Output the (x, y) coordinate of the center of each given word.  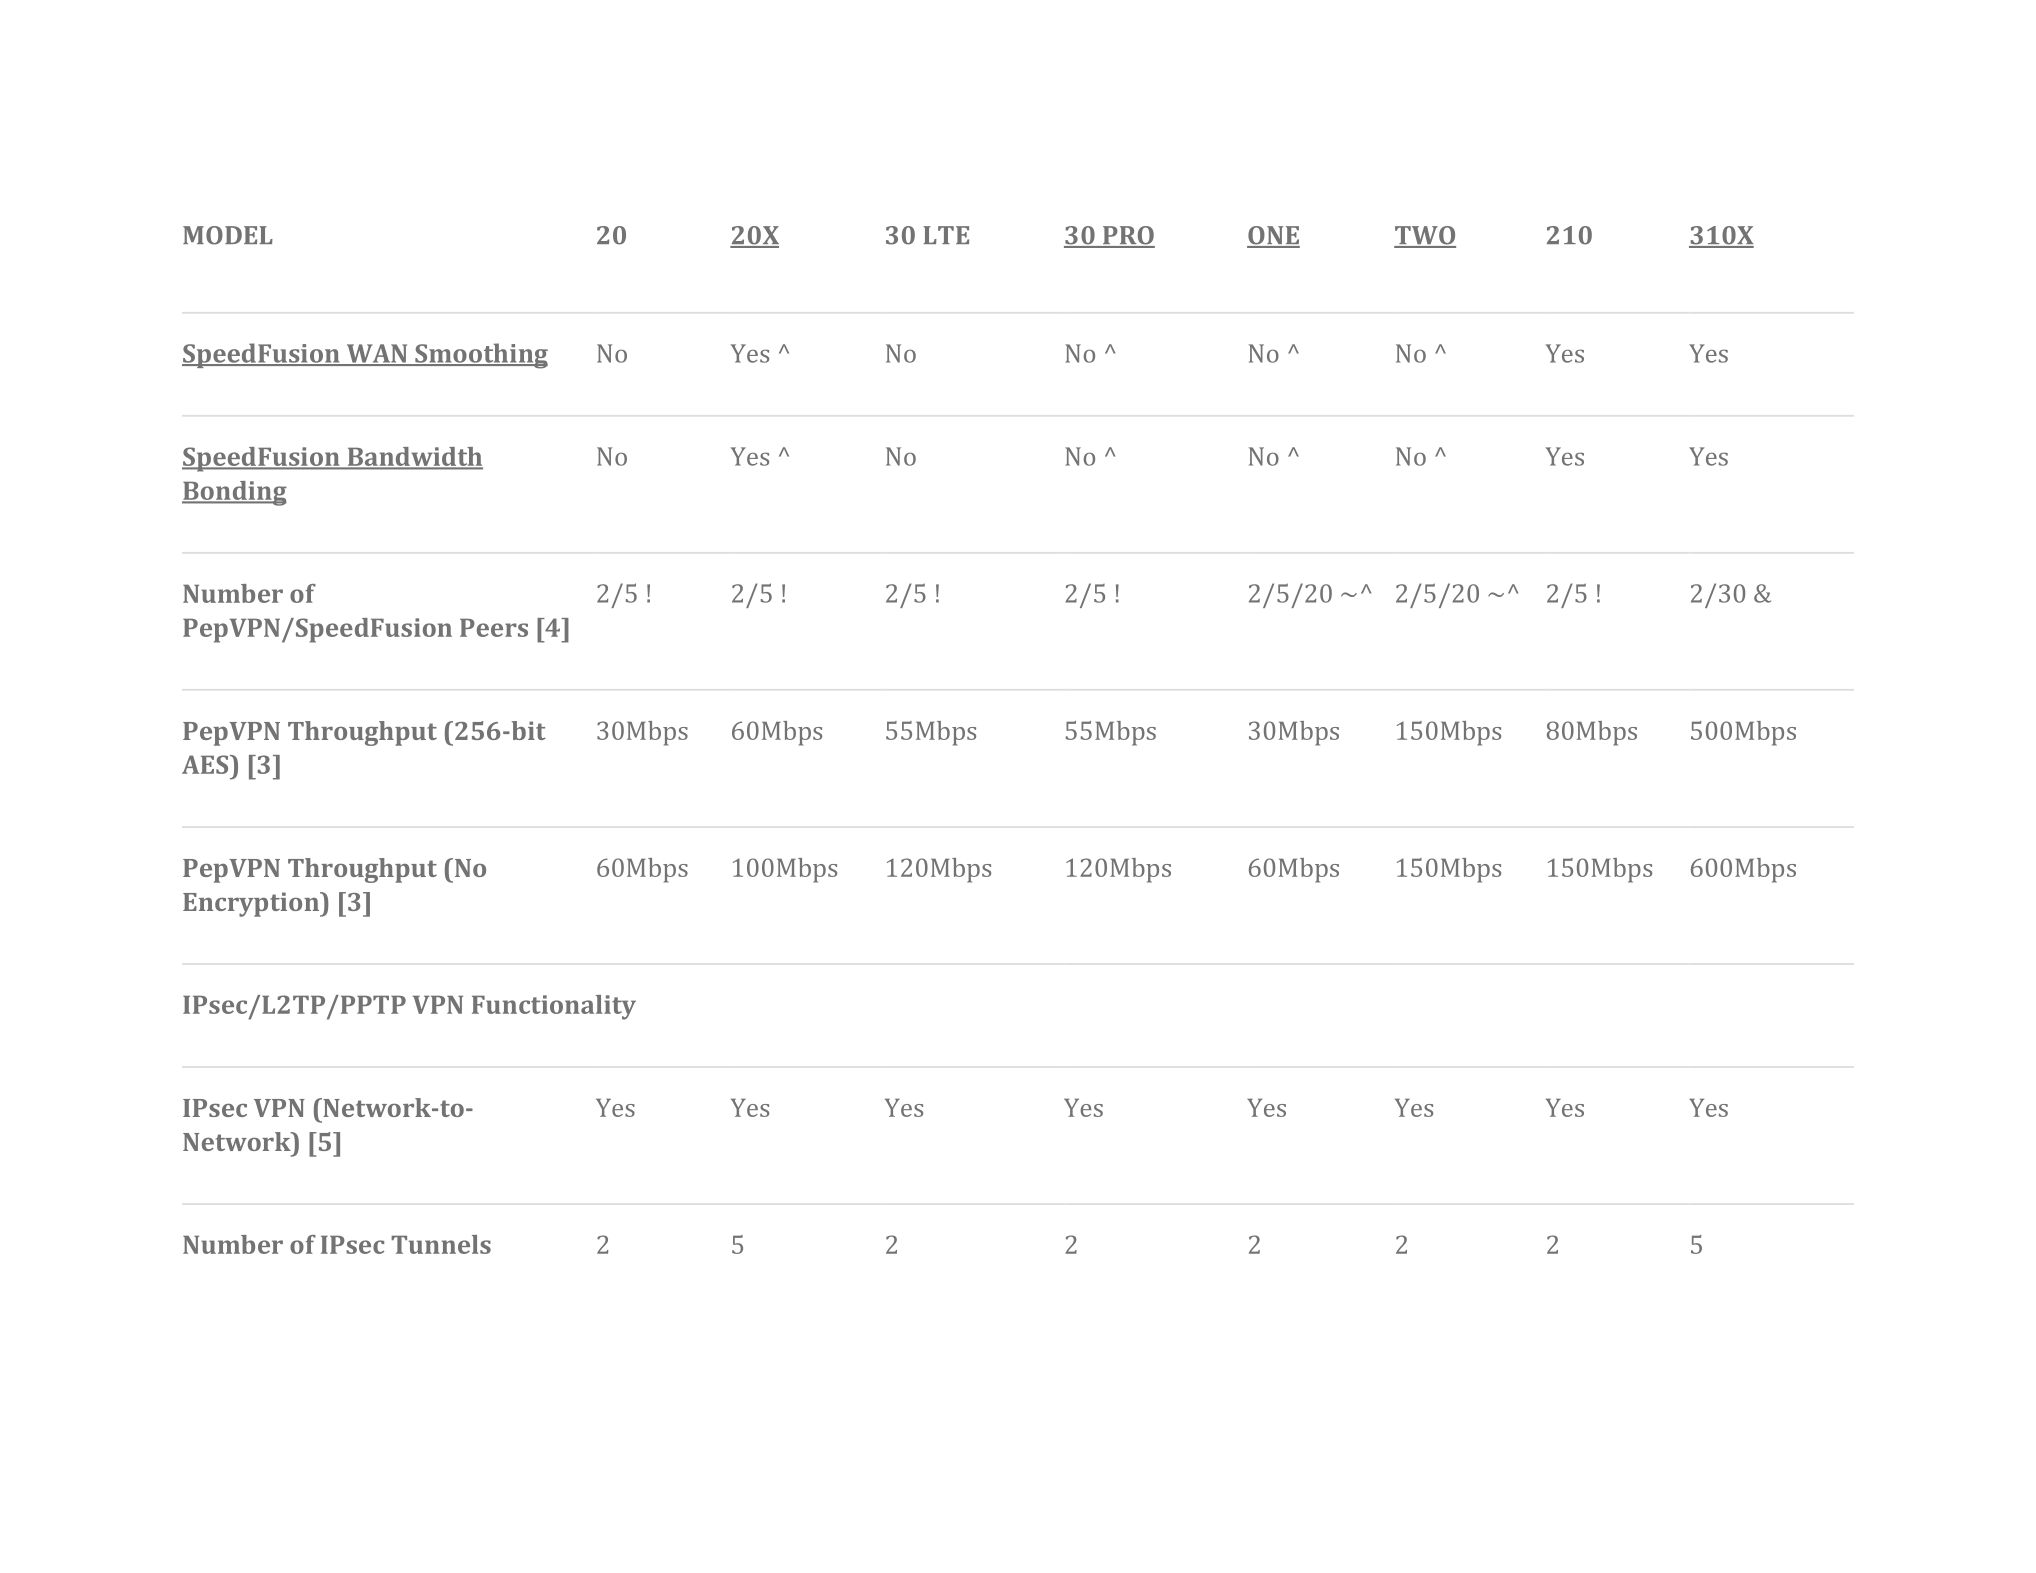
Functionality (554, 1007)
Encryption (252, 904)
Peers (494, 628)
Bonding (234, 493)
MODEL (228, 235)
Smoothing (480, 356)
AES (206, 764)
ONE (1273, 236)
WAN (377, 354)
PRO (1128, 236)
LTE (946, 235)
